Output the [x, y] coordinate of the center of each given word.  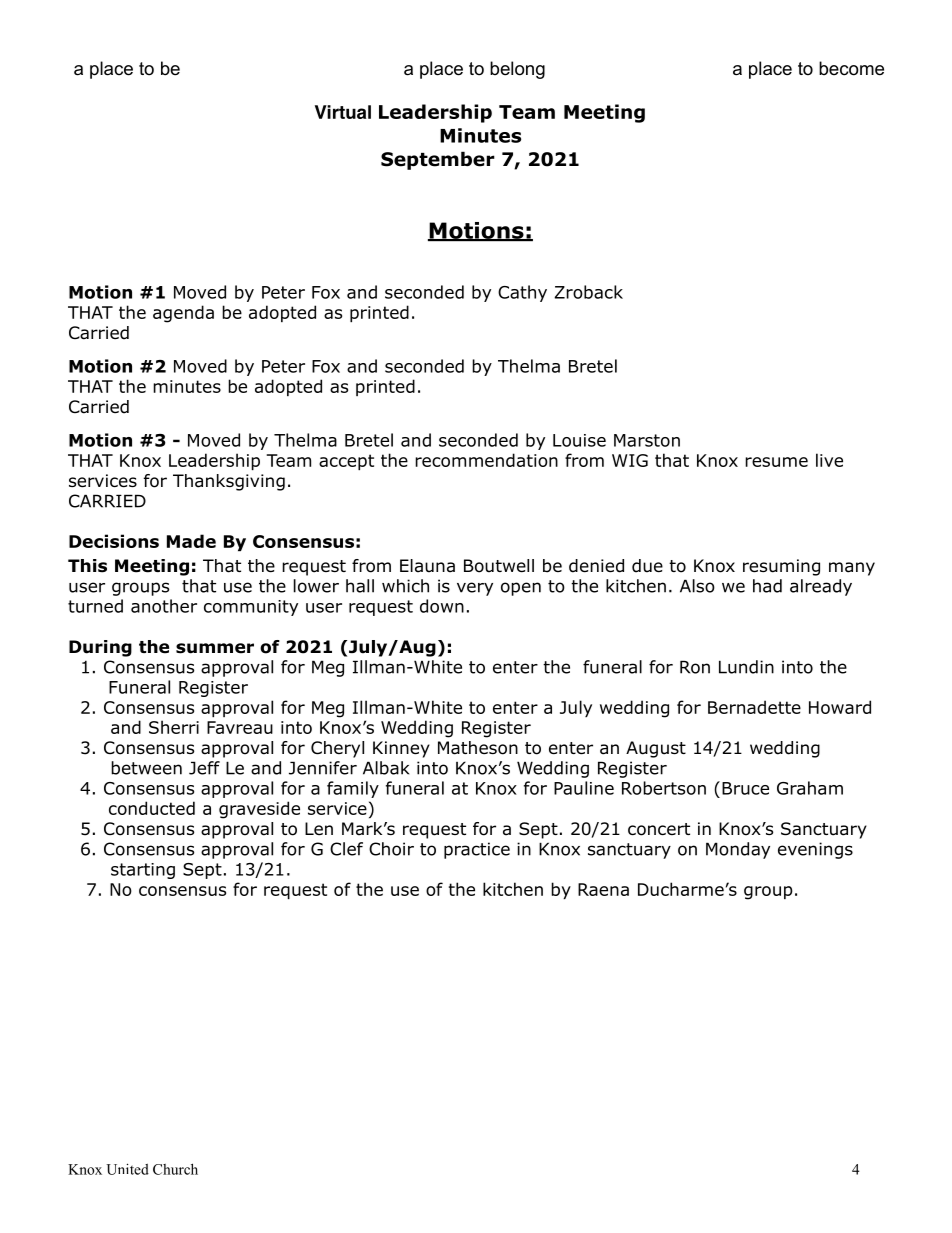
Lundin [746, 667]
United [127, 1169]
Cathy [522, 293]
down [442, 606]
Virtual [343, 112]
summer [215, 648]
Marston [647, 440]
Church [175, 1169]
